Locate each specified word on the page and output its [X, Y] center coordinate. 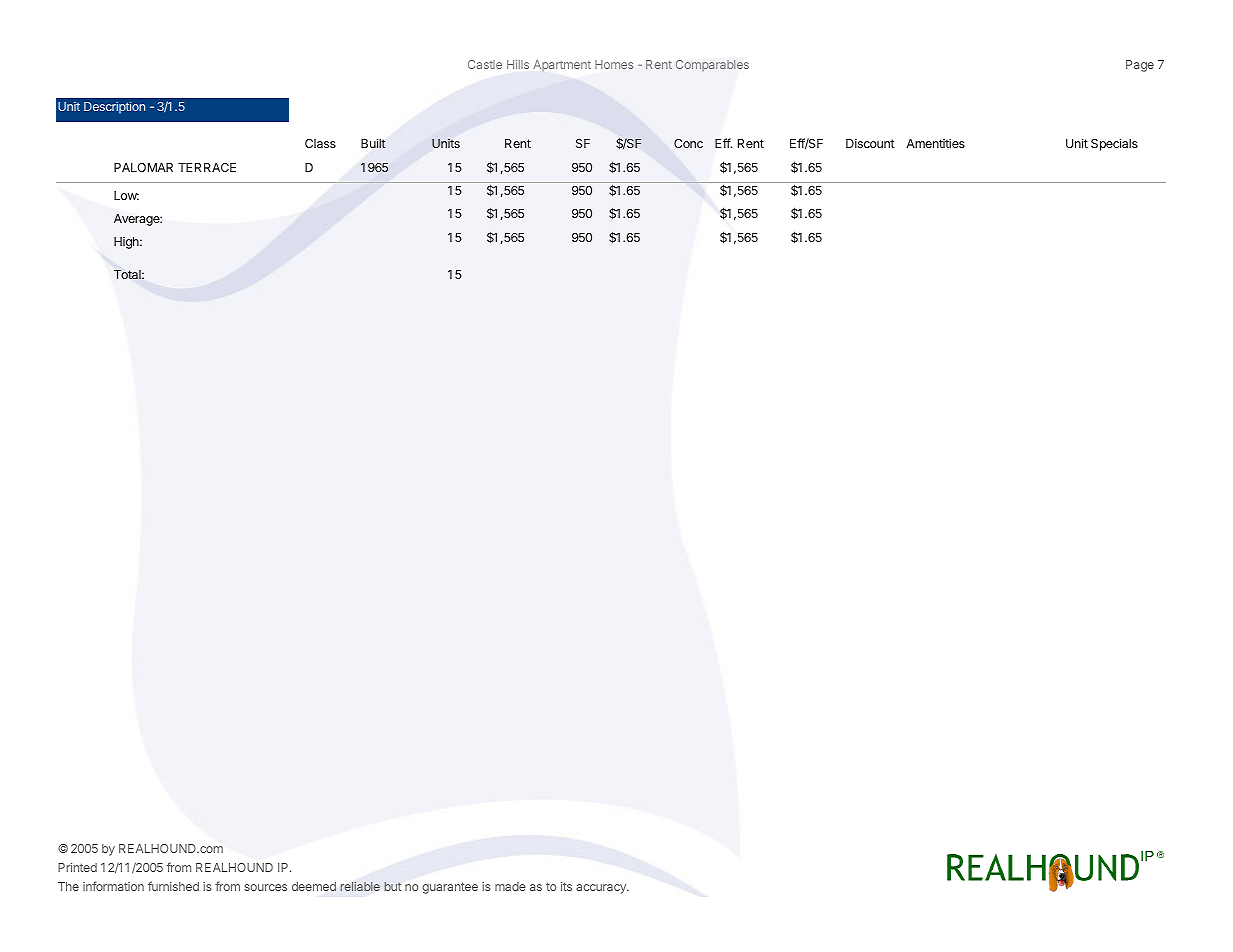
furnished [173, 886]
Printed [77, 867]
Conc [688, 143]
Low [126, 195]
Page [1140, 66]
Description [114, 108]
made [510, 886]
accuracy [602, 889]
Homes [614, 64]
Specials [1114, 144]
